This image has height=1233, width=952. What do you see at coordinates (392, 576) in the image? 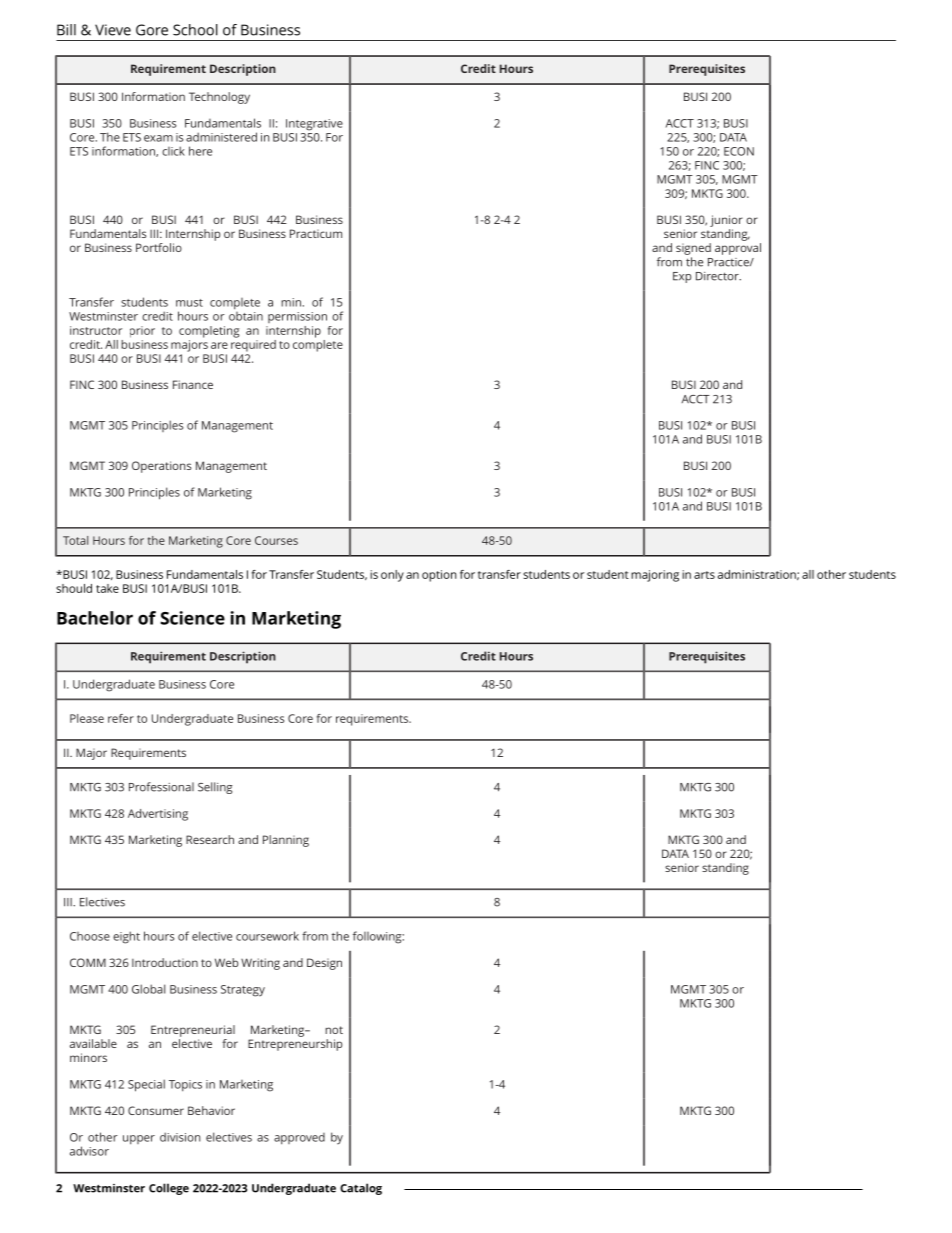
I see `only` at bounding box center [392, 576].
